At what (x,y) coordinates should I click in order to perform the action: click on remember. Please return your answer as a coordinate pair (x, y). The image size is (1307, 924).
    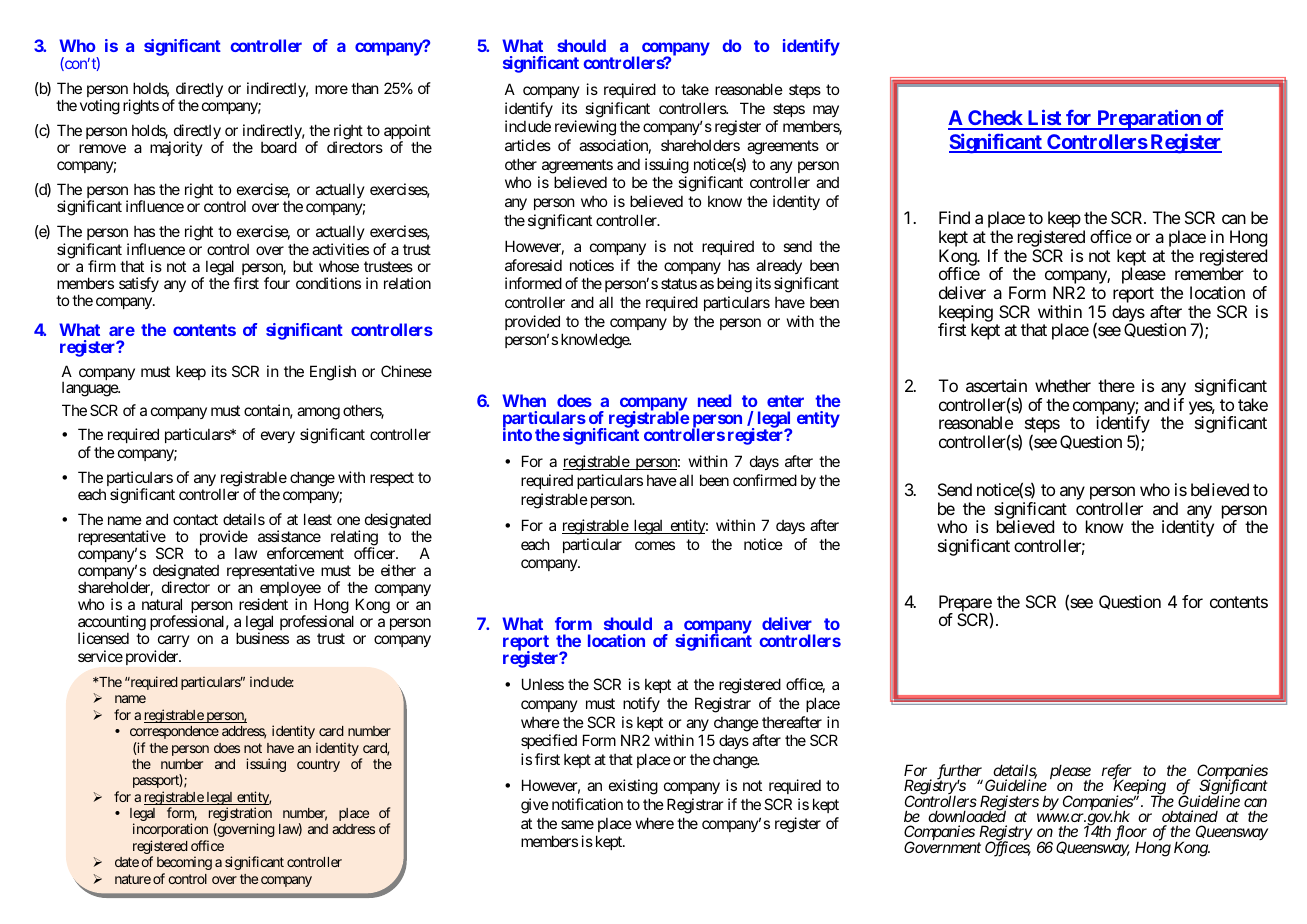
    Looking at the image, I should click on (1209, 273).
